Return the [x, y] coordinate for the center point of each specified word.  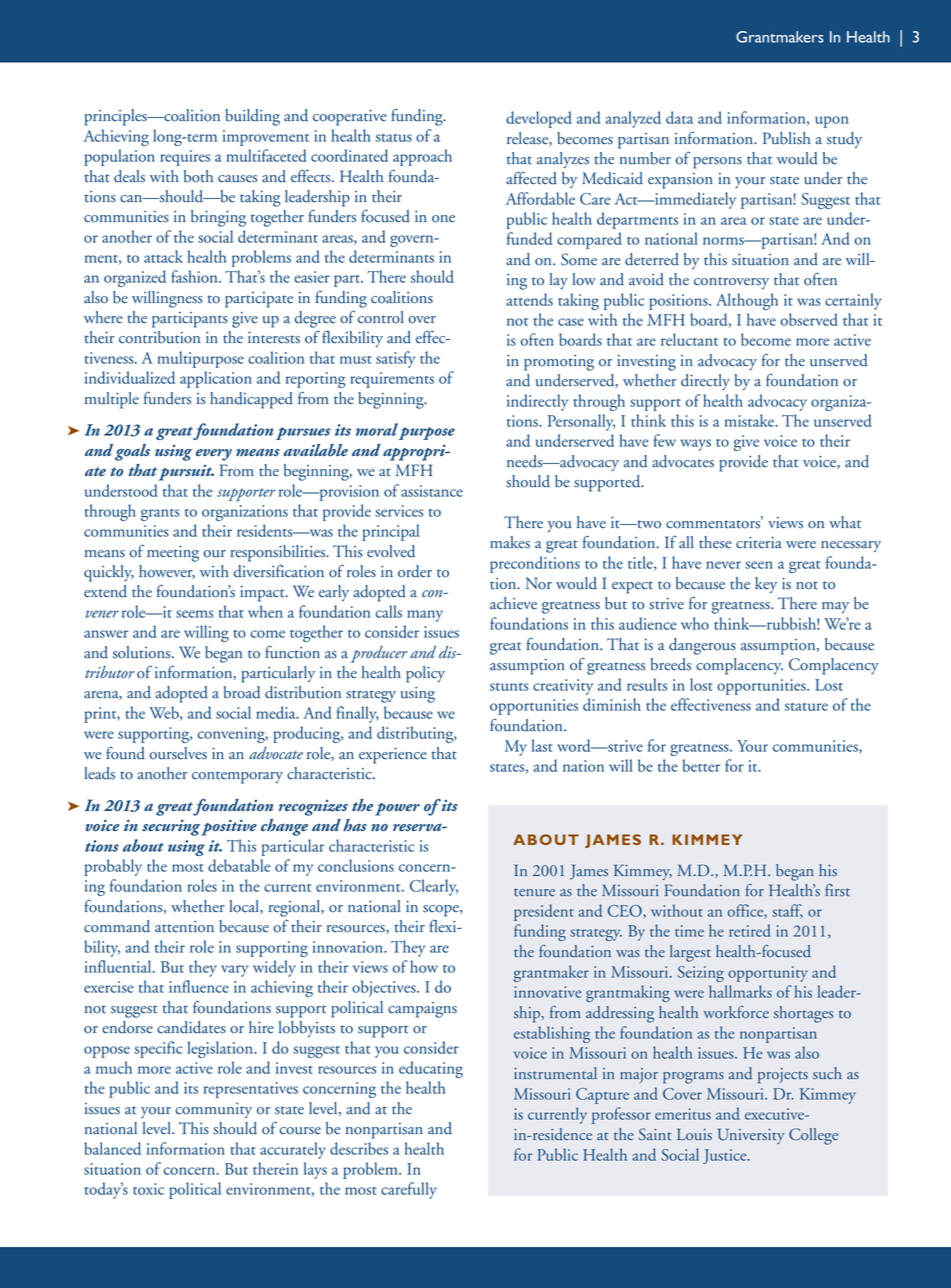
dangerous [702, 646]
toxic [148, 1189]
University [751, 1136]
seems [194, 614]
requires [185, 158]
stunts [509, 687]
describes [359, 1148]
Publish [786, 138]
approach [422, 157]
